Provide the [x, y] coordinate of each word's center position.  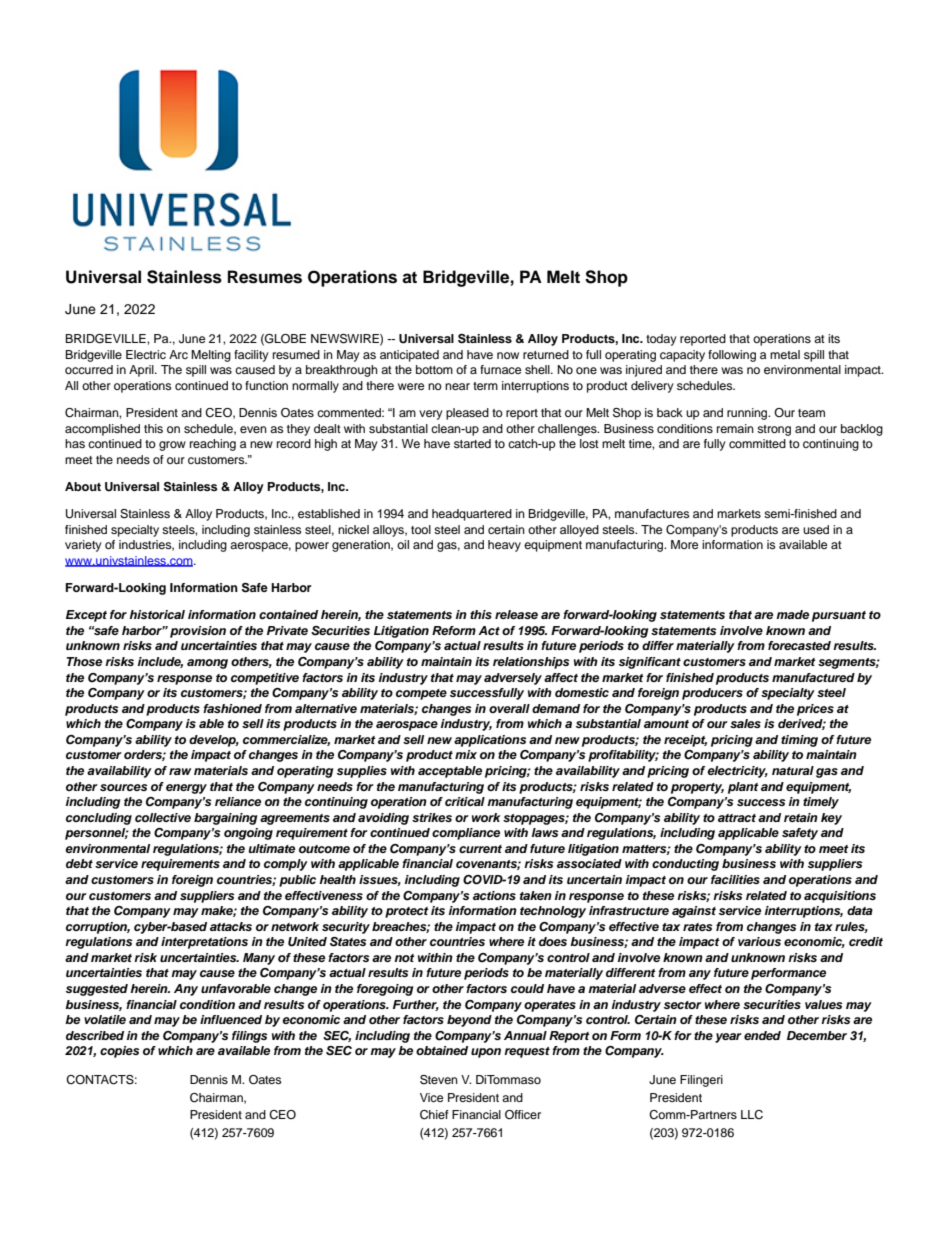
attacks [231, 926]
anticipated [409, 356]
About [83, 486]
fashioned [232, 708]
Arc [178, 354]
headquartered [472, 515]
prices [815, 710]
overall [509, 708]
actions [494, 895]
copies [120, 1052]
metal [785, 354]
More [684, 544]
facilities [735, 879]
